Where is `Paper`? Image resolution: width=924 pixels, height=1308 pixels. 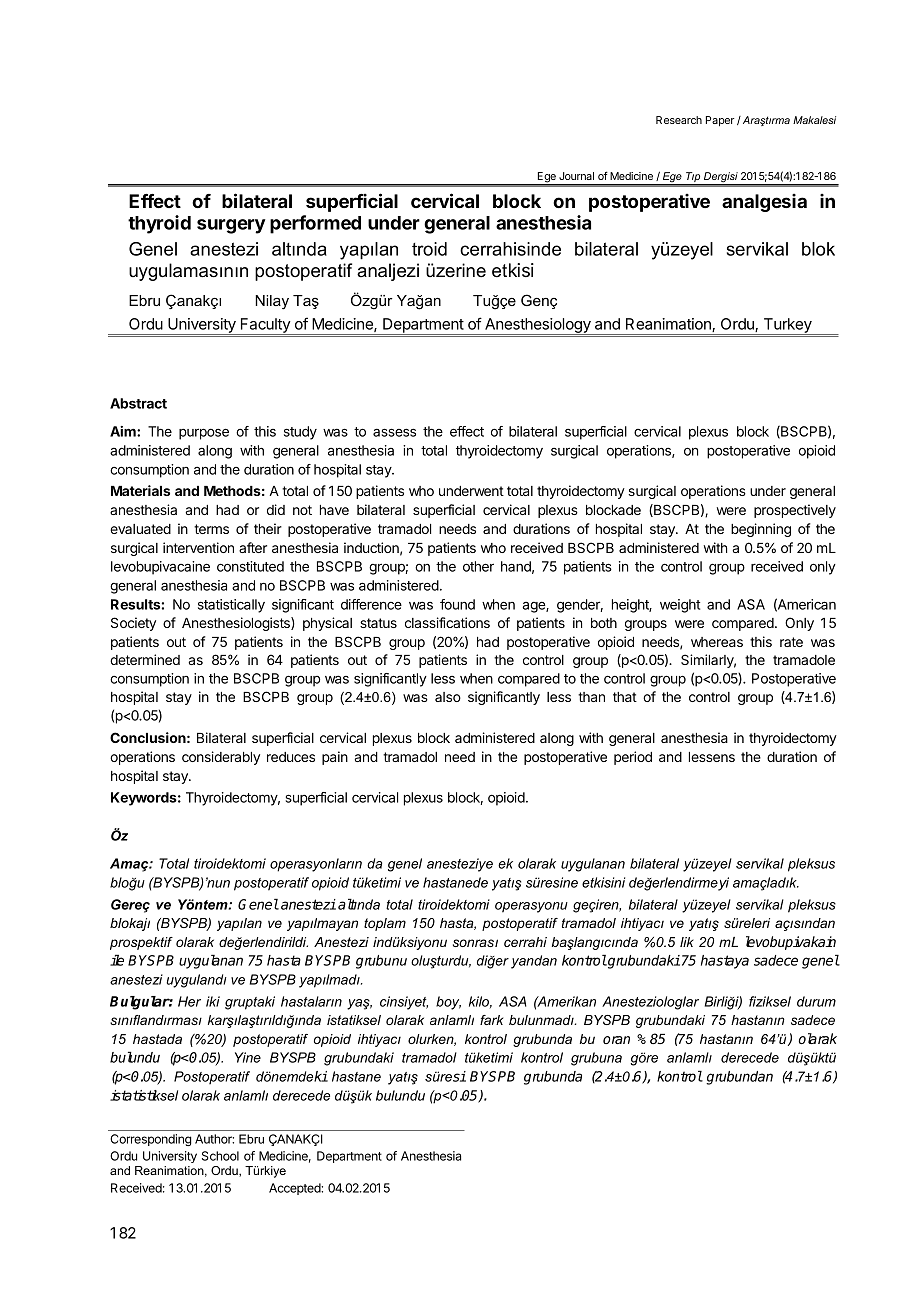
Paper is located at coordinates (720, 121).
